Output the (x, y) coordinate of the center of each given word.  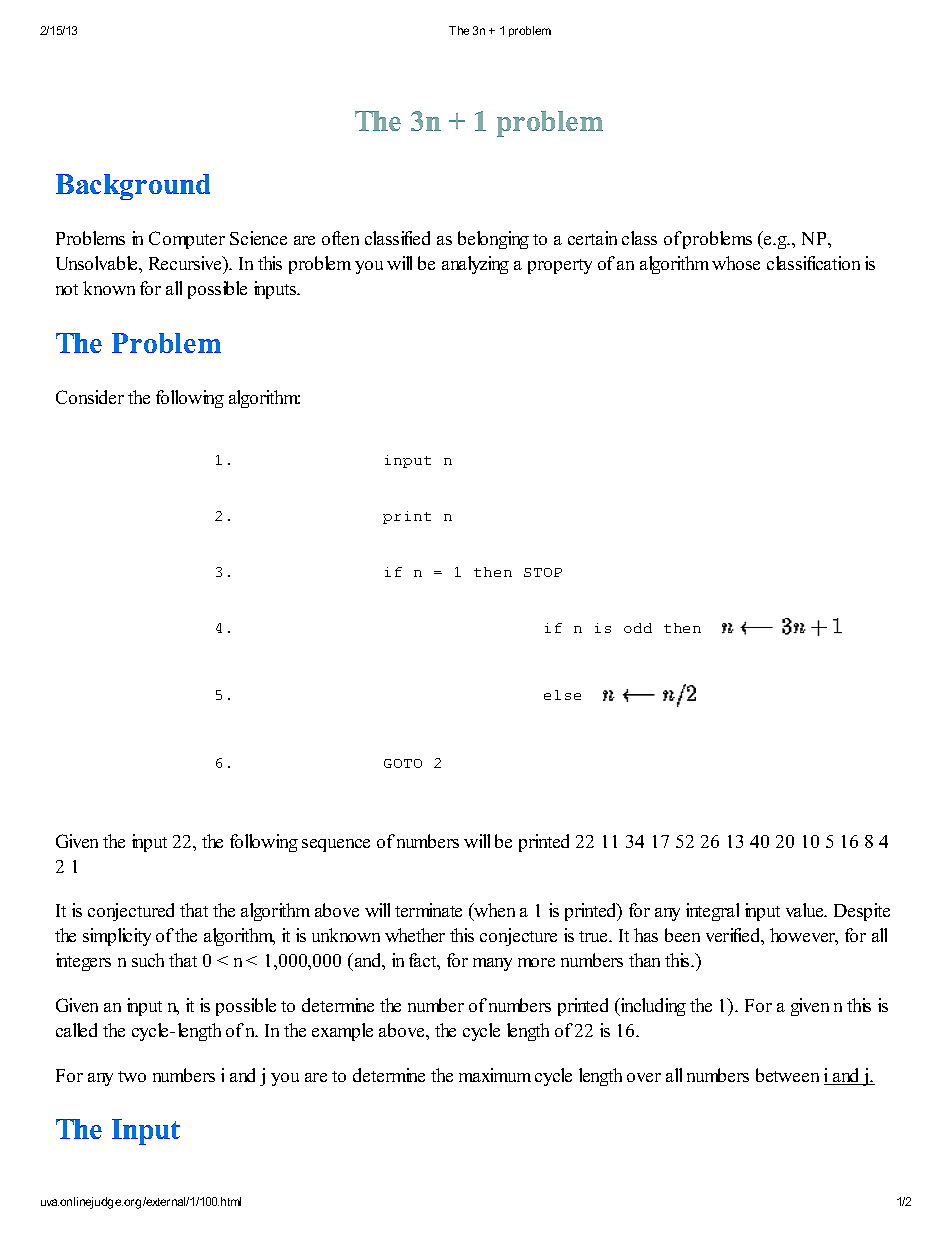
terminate (428, 910)
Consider (90, 397)
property (560, 266)
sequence (336, 845)
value (806, 910)
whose (736, 263)
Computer (187, 240)
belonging (493, 240)
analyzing (475, 265)
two (132, 1076)
